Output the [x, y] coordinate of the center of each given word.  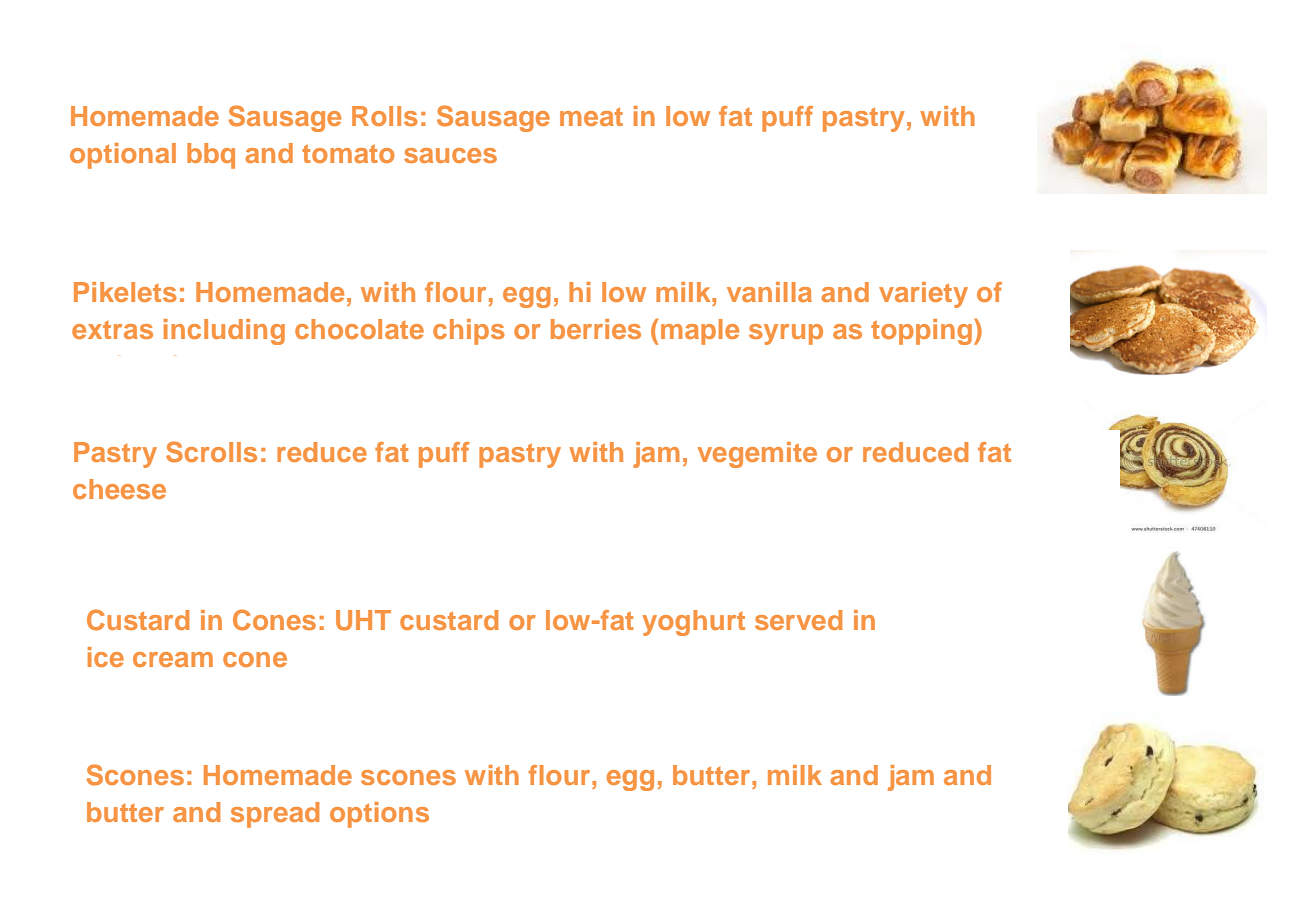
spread [275, 815]
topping [921, 332]
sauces [450, 155]
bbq [211, 156]
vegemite [757, 455]
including [224, 332]
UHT [363, 620]
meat [591, 116]
